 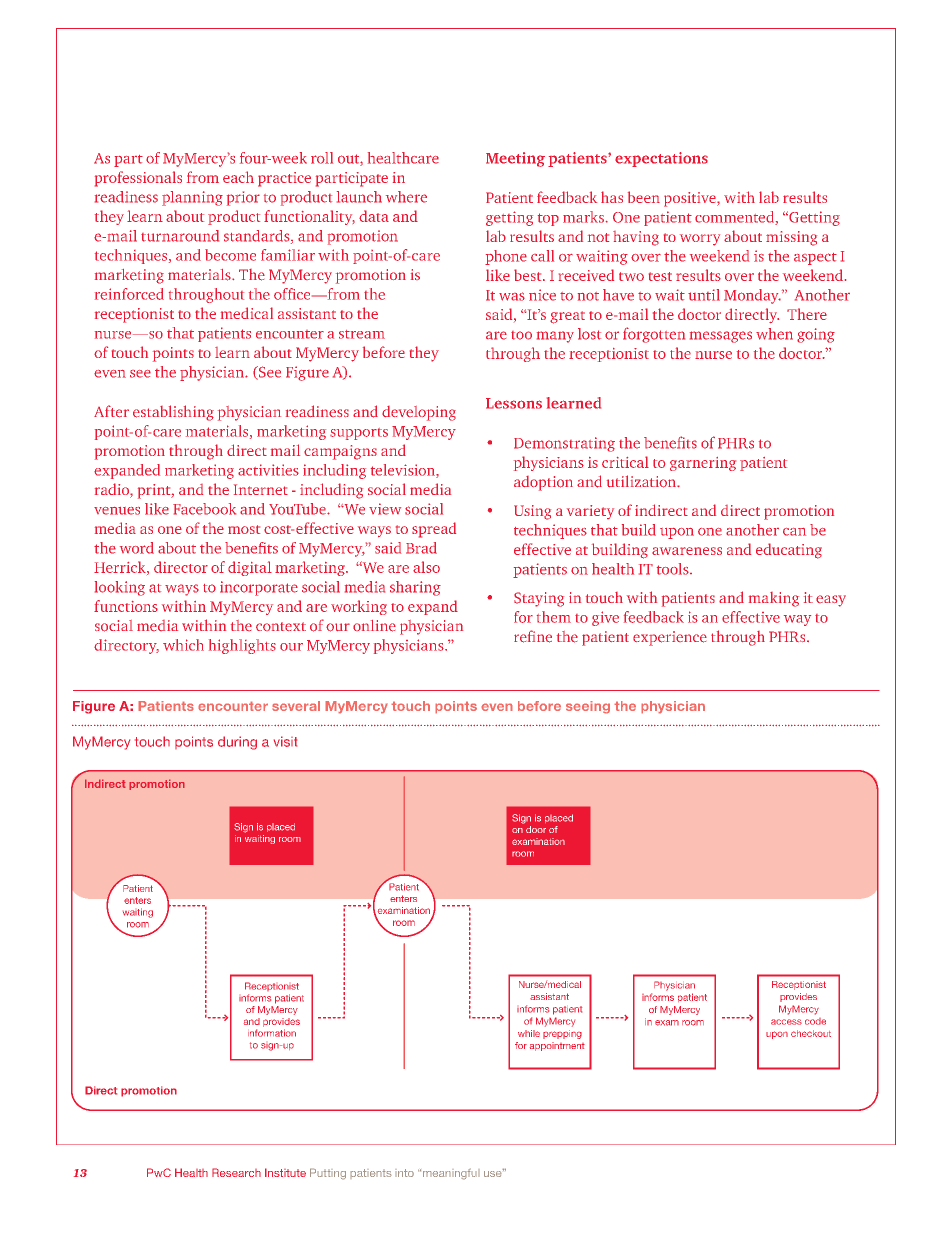 I want to click on spread, so click(x=434, y=530).
